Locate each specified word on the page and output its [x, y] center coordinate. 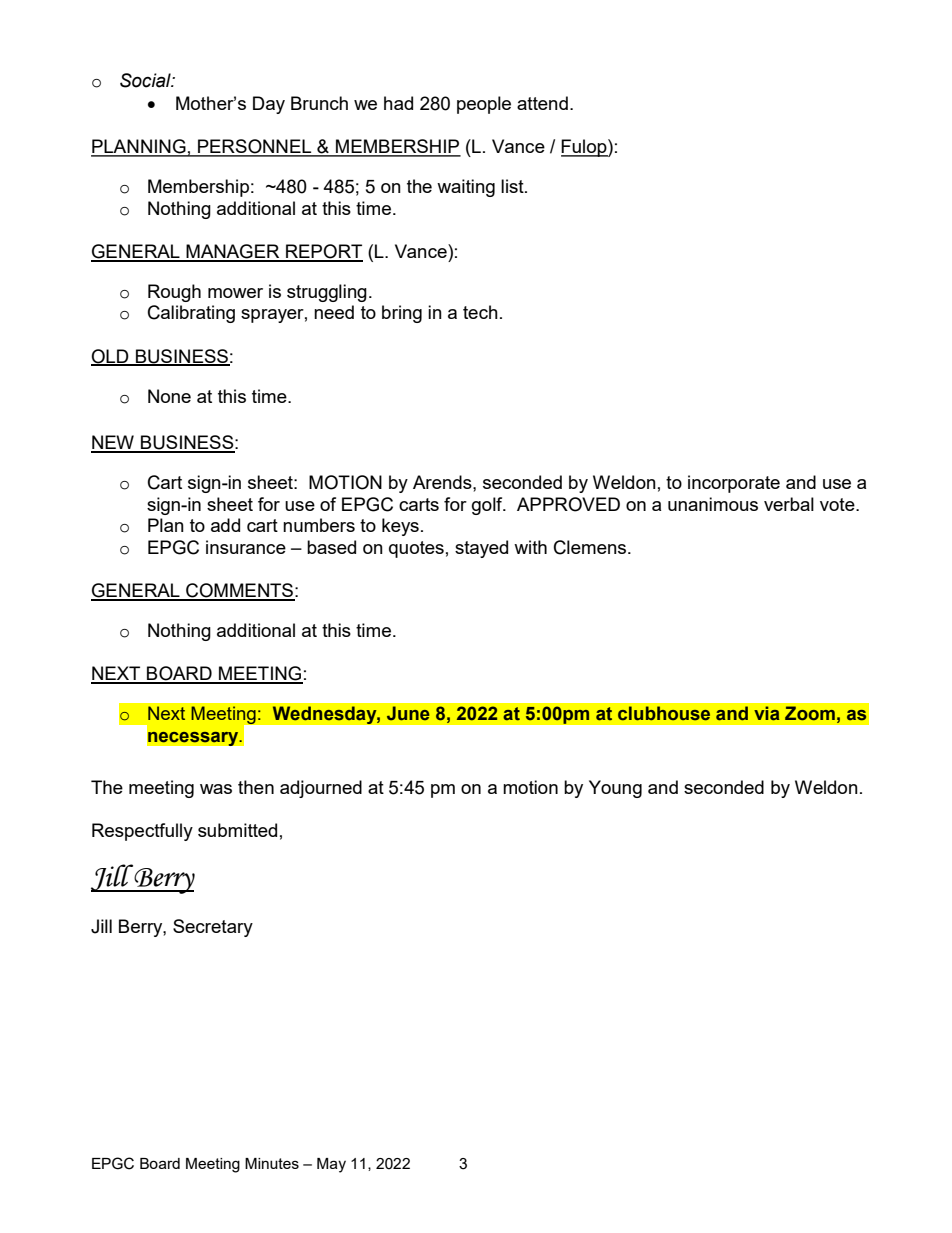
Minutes [272, 1163]
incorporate [734, 484]
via [767, 713]
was [216, 789]
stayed [481, 549]
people [484, 105]
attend [542, 103]
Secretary [213, 928]
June [408, 713]
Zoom [810, 713]
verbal [789, 504]
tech [480, 312]
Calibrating [191, 314]
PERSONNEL [255, 147]
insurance [246, 547]
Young [615, 789]
